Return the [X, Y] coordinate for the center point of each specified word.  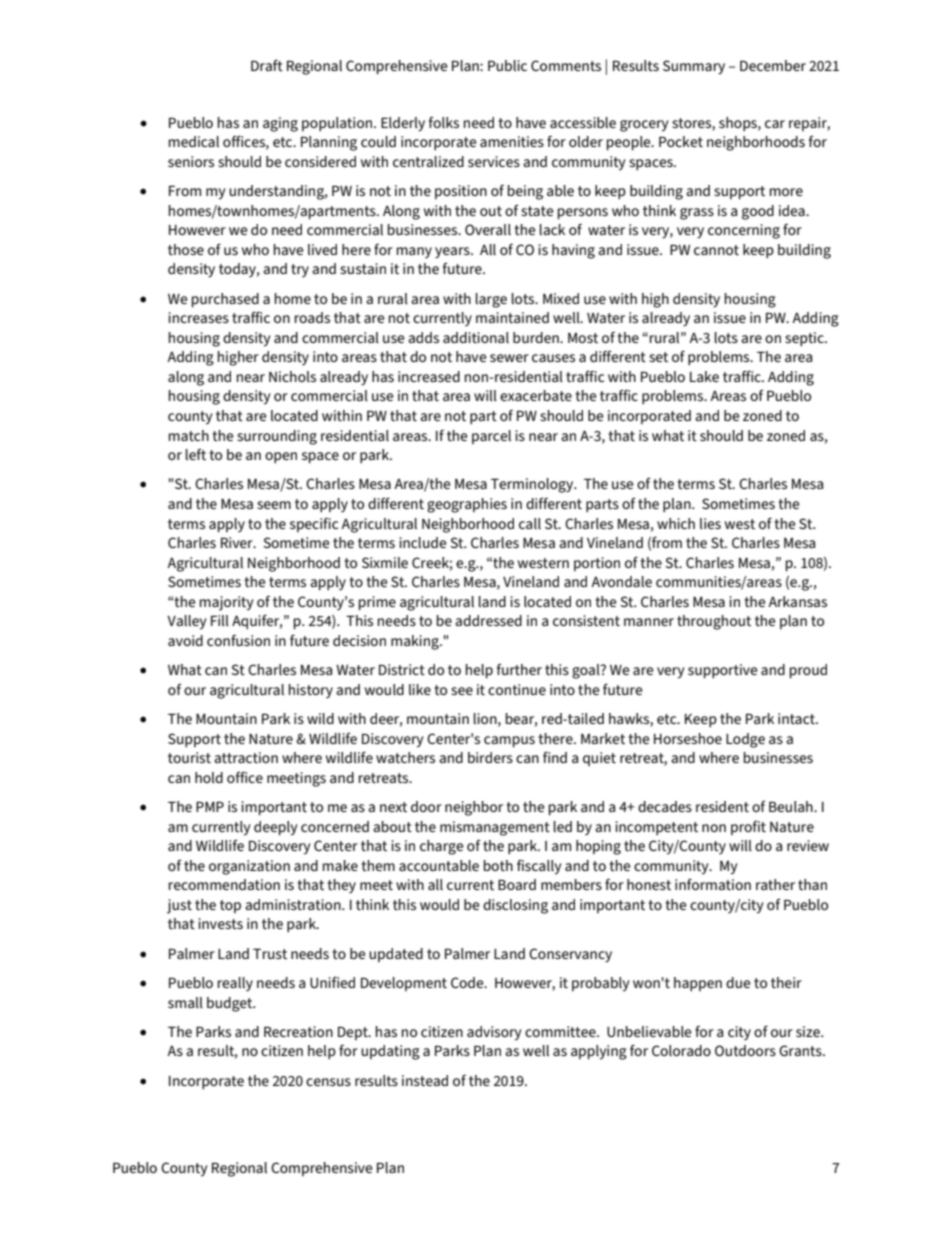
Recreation [298, 1031]
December [773, 65]
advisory [494, 1033]
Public [507, 65]
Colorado [681, 1050]
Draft [267, 65]
